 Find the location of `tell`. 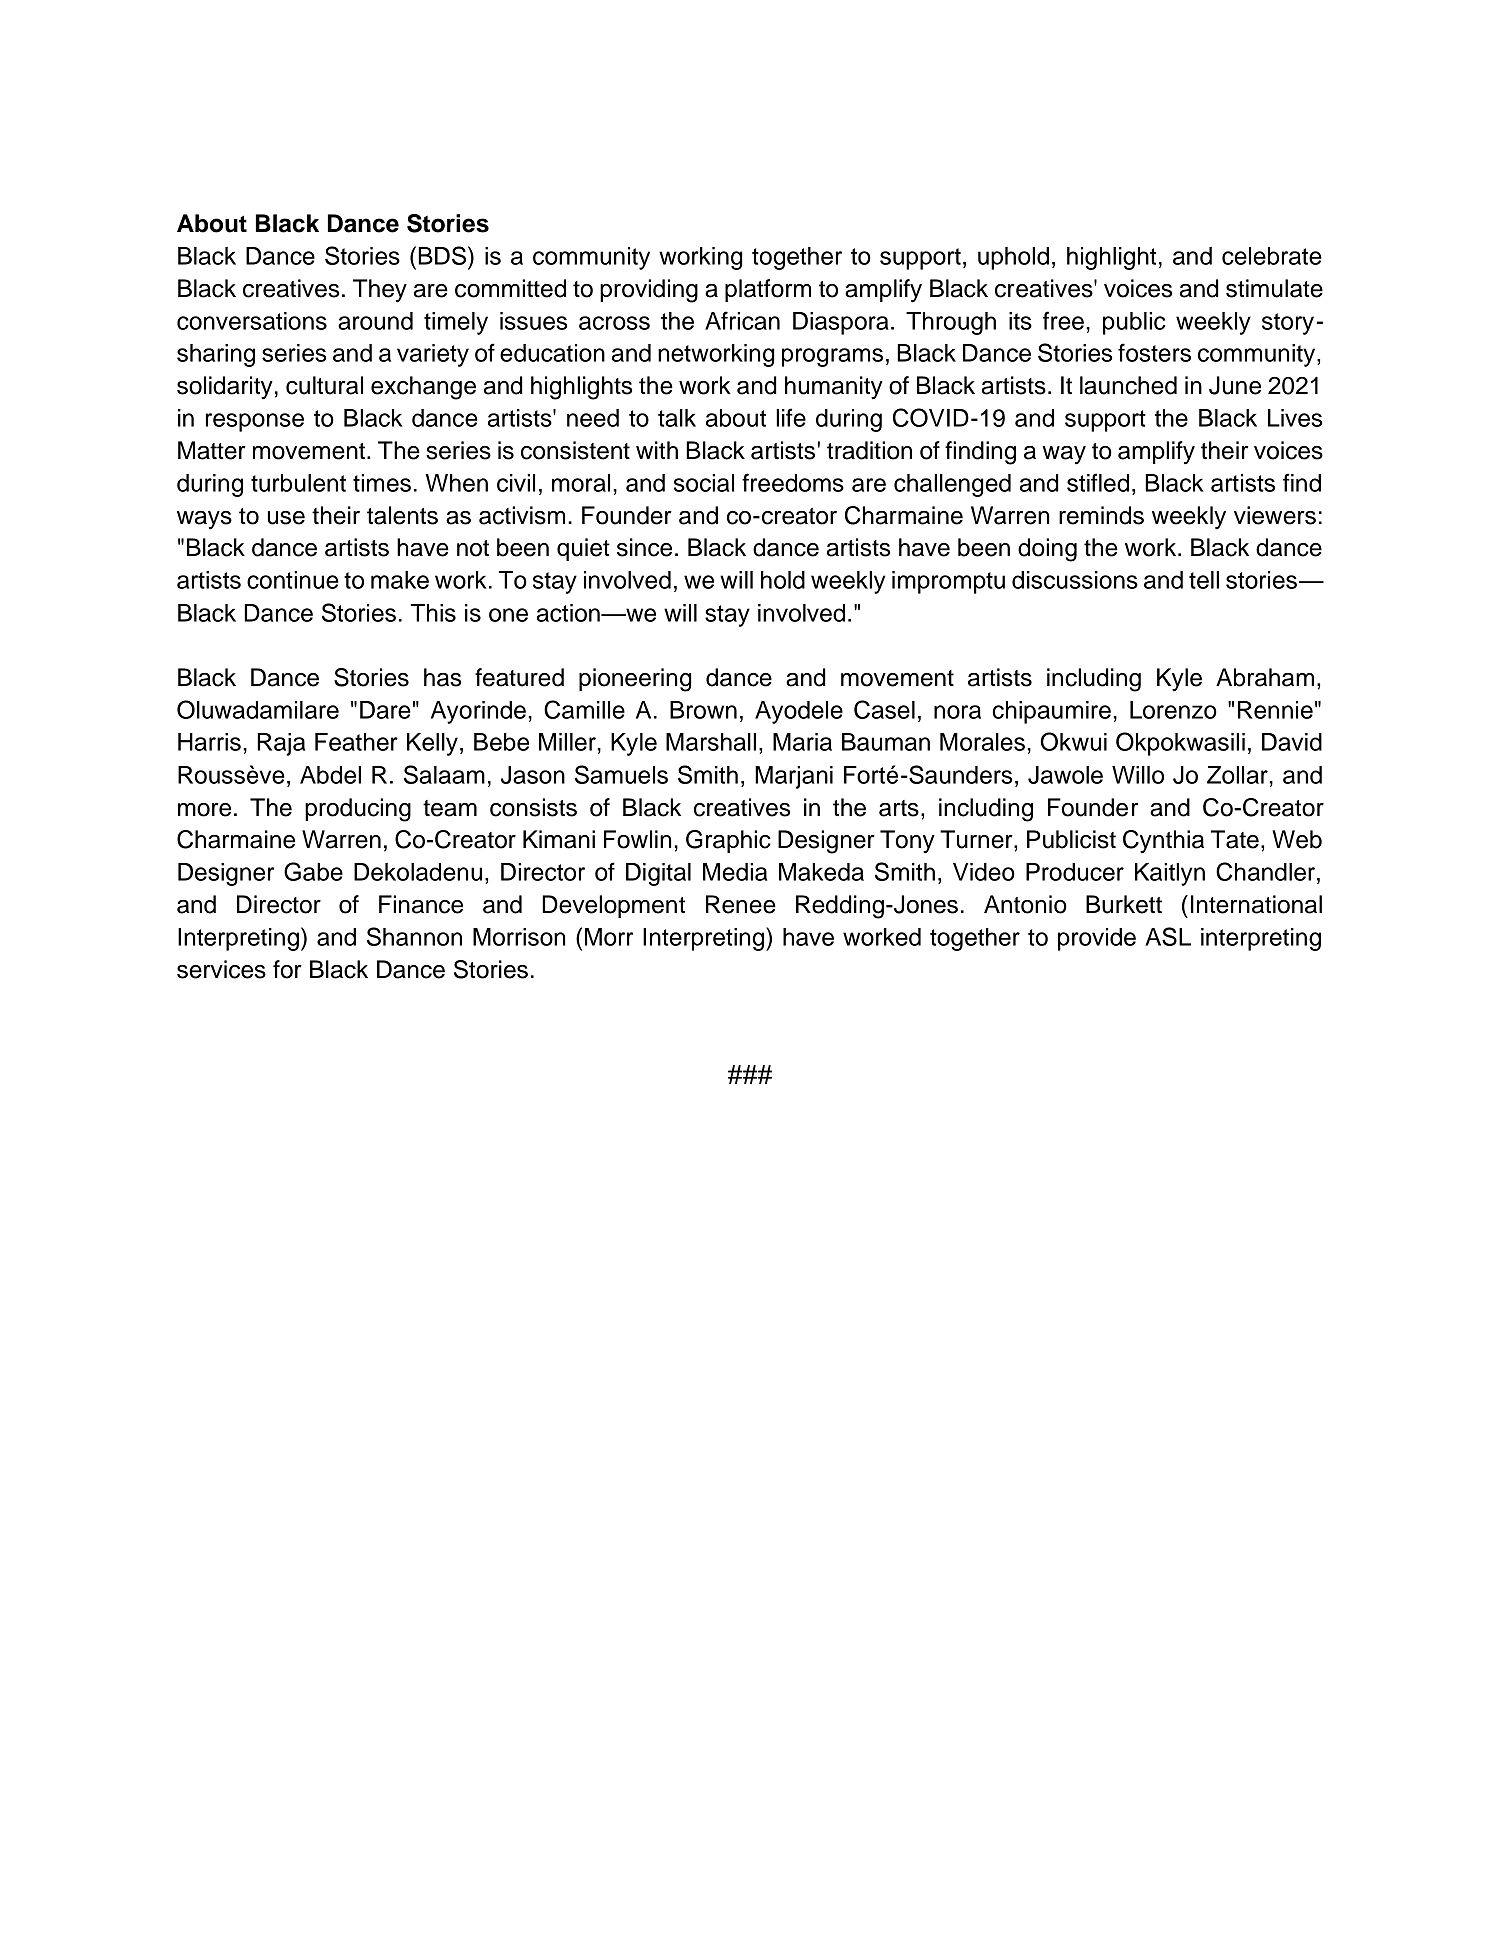

tell is located at coordinates (1204, 580).
